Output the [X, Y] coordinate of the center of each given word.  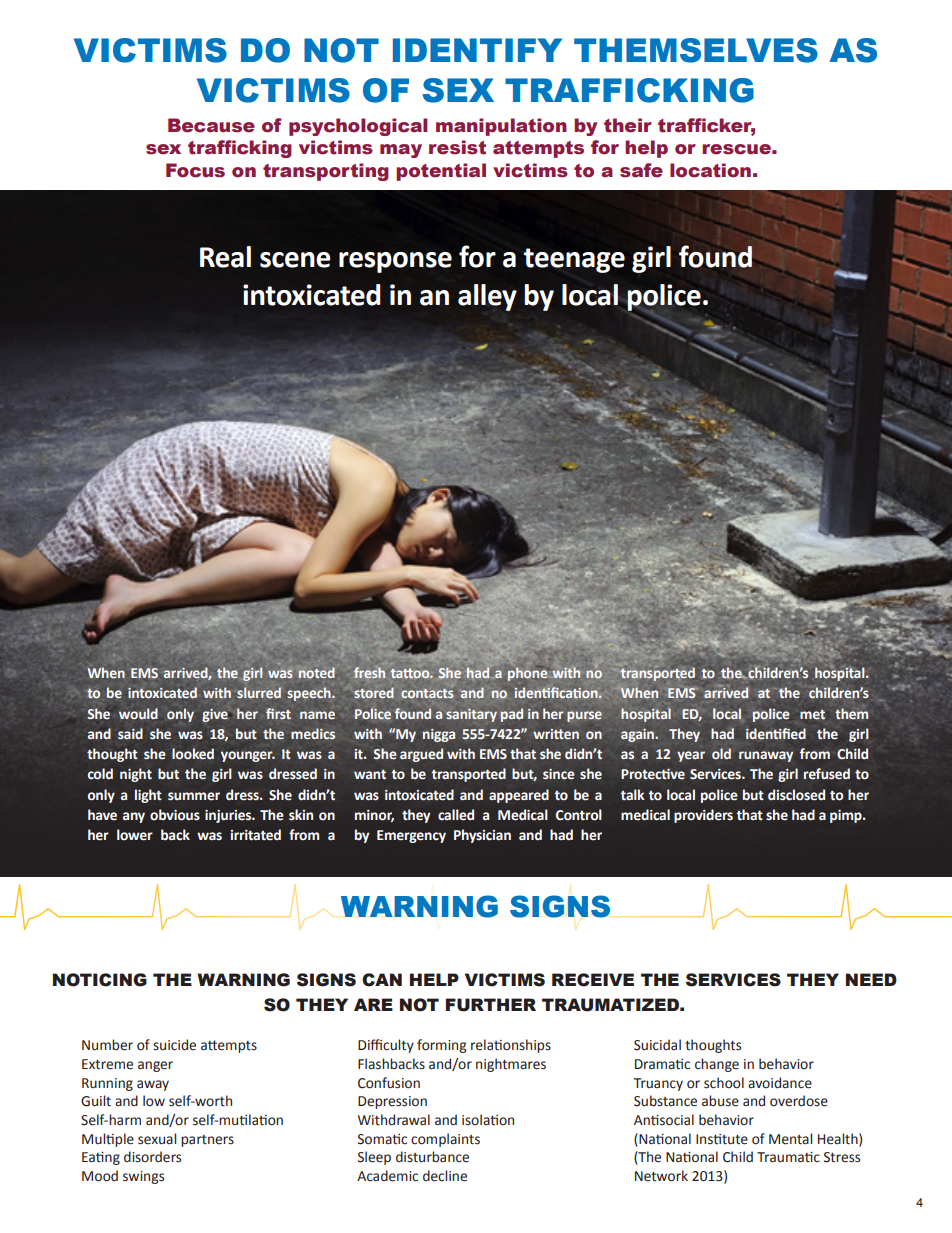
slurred [259, 692]
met [812, 715]
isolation [488, 1120]
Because [211, 125]
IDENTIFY [477, 50]
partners [207, 1141]
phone [527, 673]
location [710, 170]
